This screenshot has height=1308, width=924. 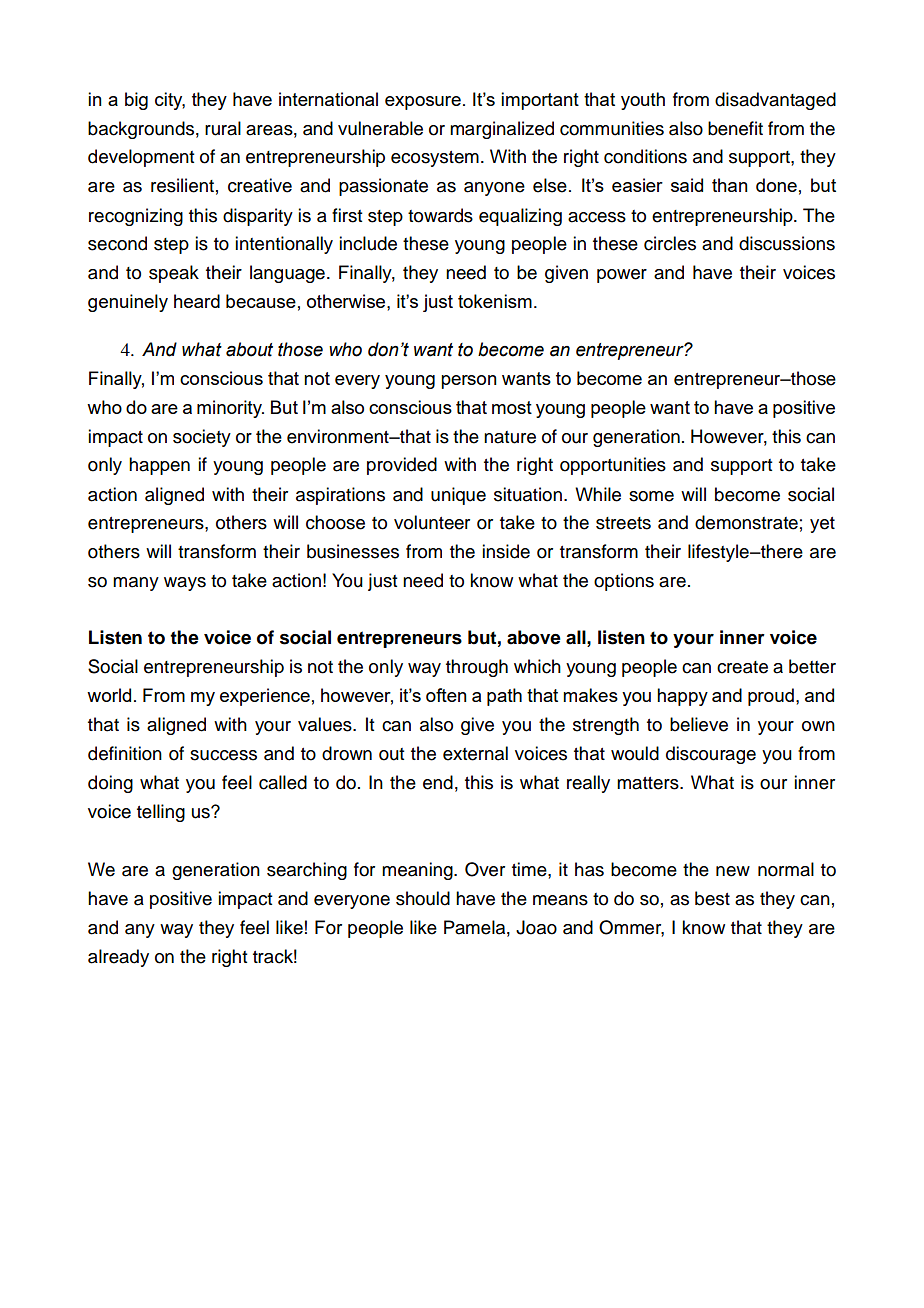 What do you see at coordinates (185, 584) in the screenshot?
I see `ways` at bounding box center [185, 584].
